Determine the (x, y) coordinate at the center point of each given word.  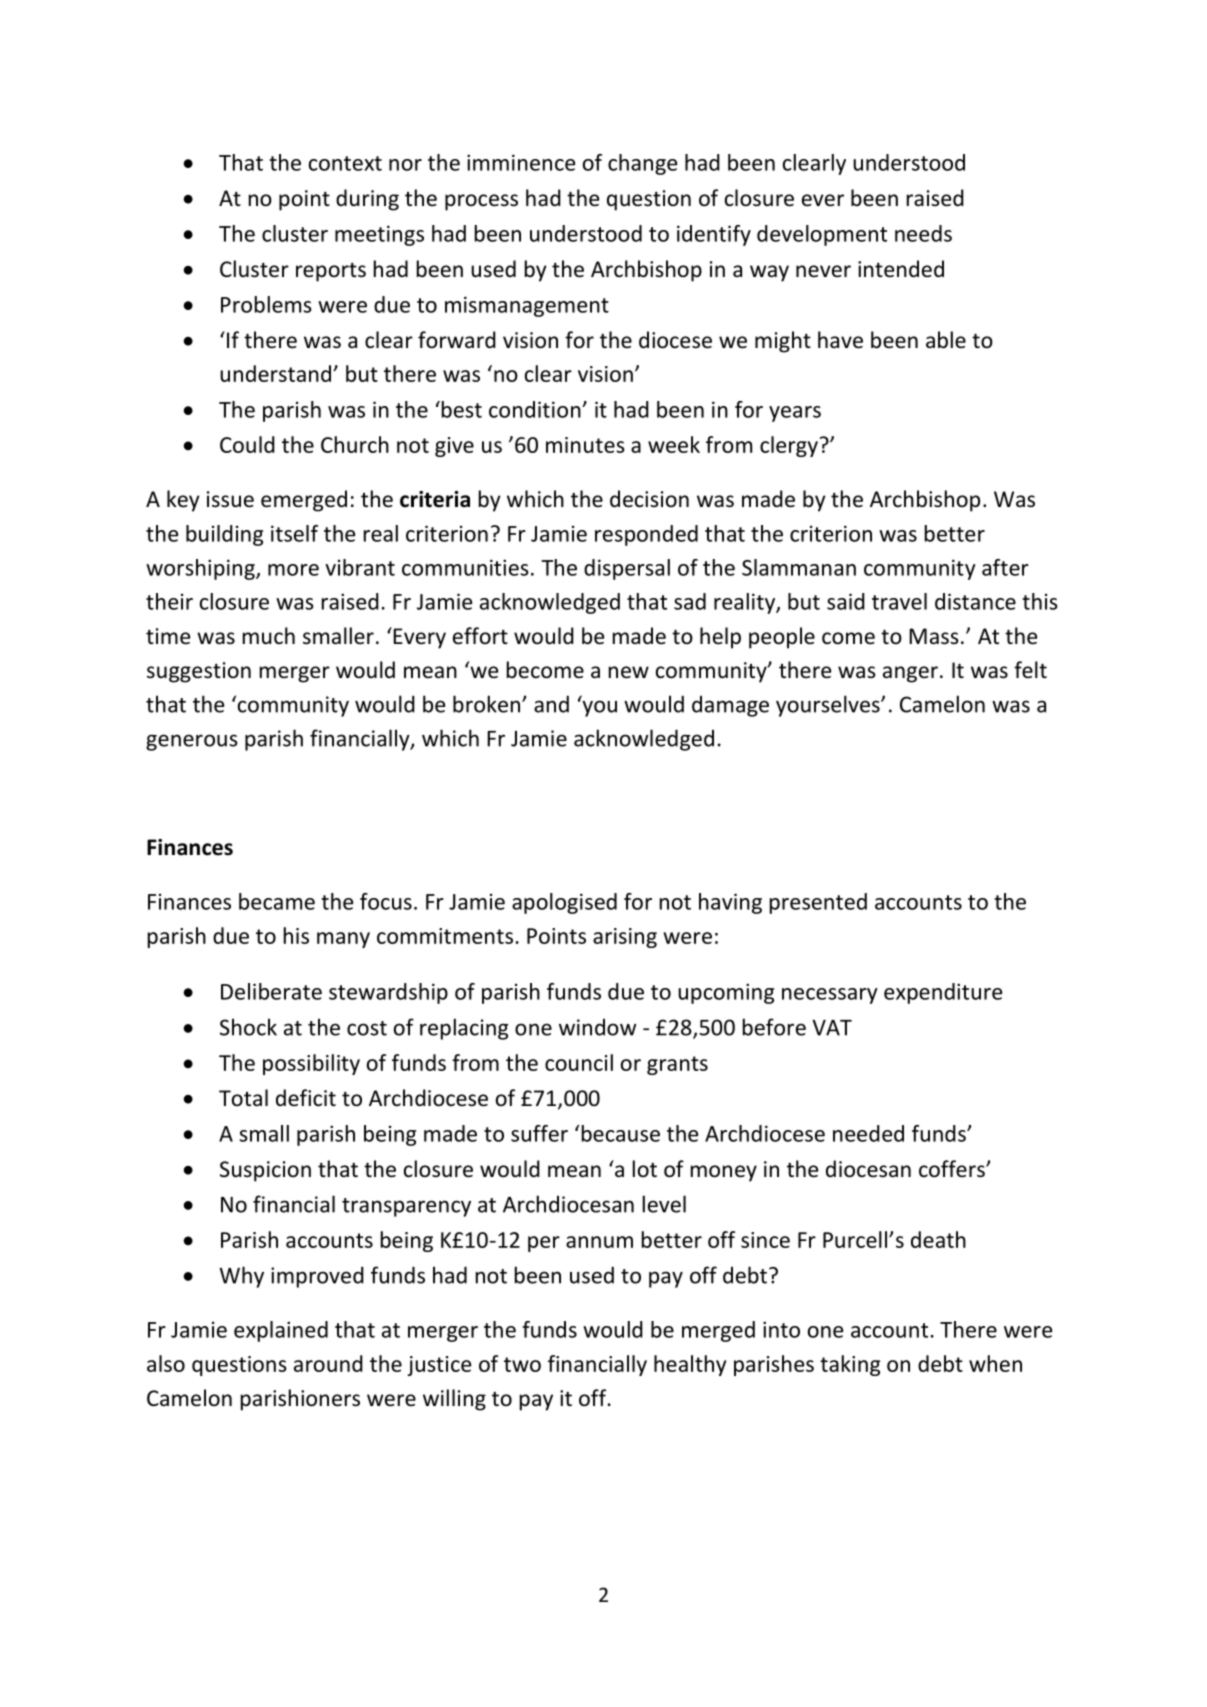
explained (281, 1331)
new (629, 672)
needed (868, 1133)
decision (649, 499)
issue (230, 499)
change (642, 164)
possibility (311, 1064)
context (345, 163)
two (522, 1364)
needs (923, 233)
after (1005, 567)
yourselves (829, 706)
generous (192, 742)
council (579, 1062)
